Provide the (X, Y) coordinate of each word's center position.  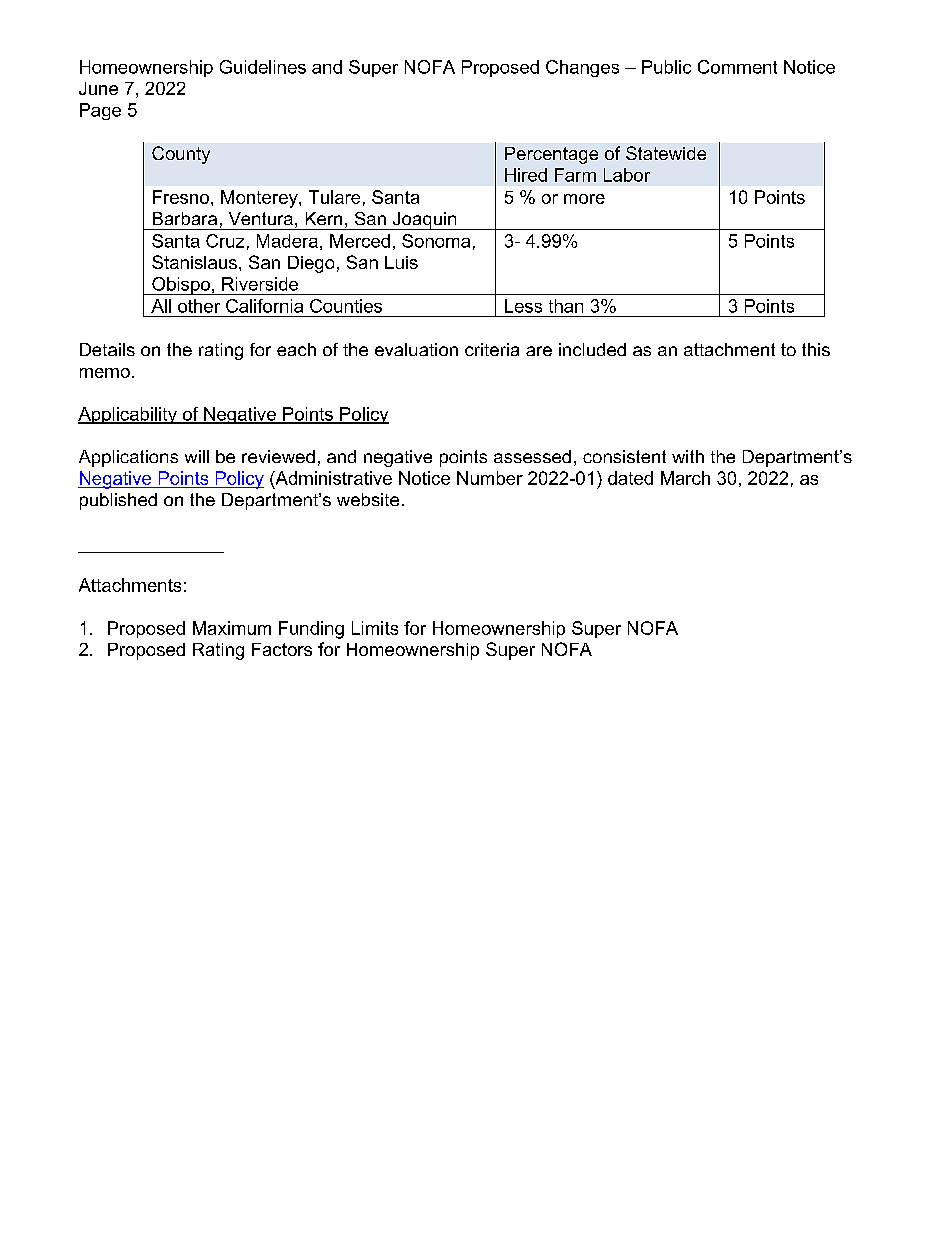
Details (107, 349)
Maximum (232, 628)
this (816, 349)
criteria (492, 349)
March (685, 478)
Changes (582, 68)
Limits (375, 628)
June (98, 88)
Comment (737, 67)
